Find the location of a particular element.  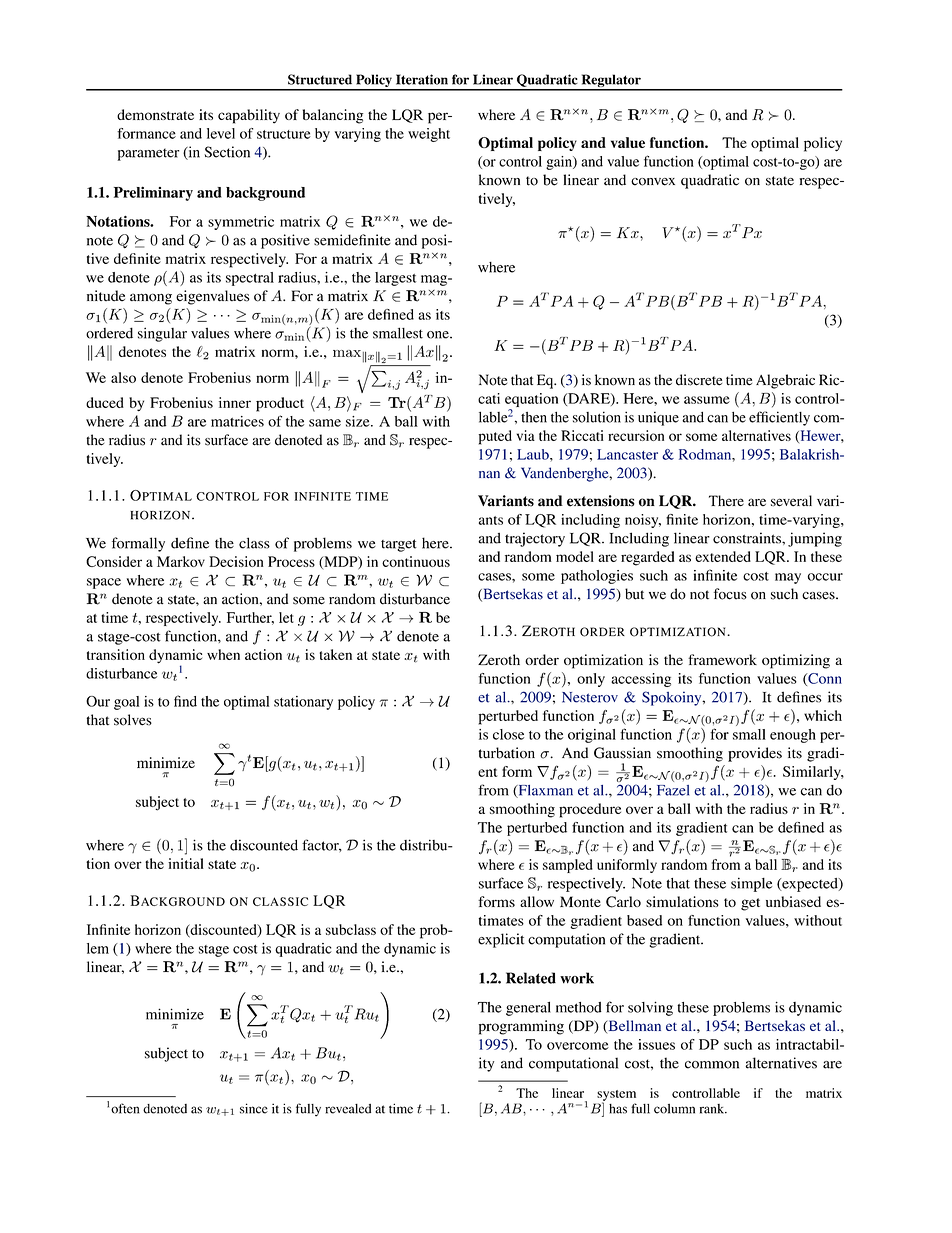

then is located at coordinates (534, 417).
